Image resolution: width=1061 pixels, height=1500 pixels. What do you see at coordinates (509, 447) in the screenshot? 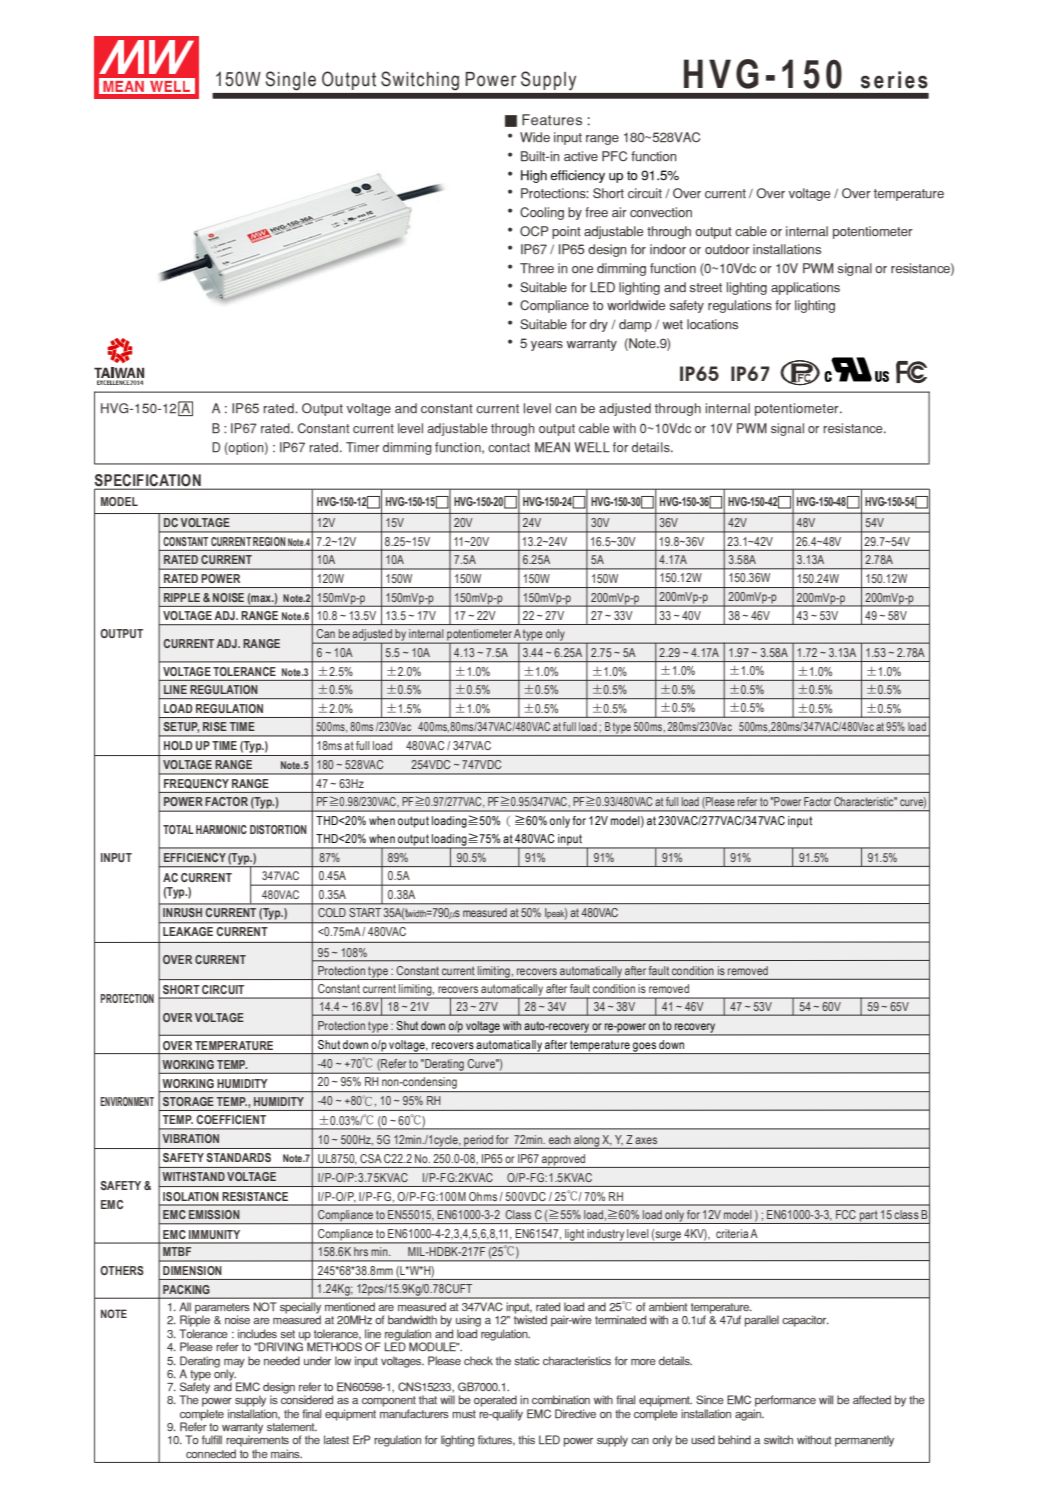
I see `contact` at bounding box center [509, 447].
